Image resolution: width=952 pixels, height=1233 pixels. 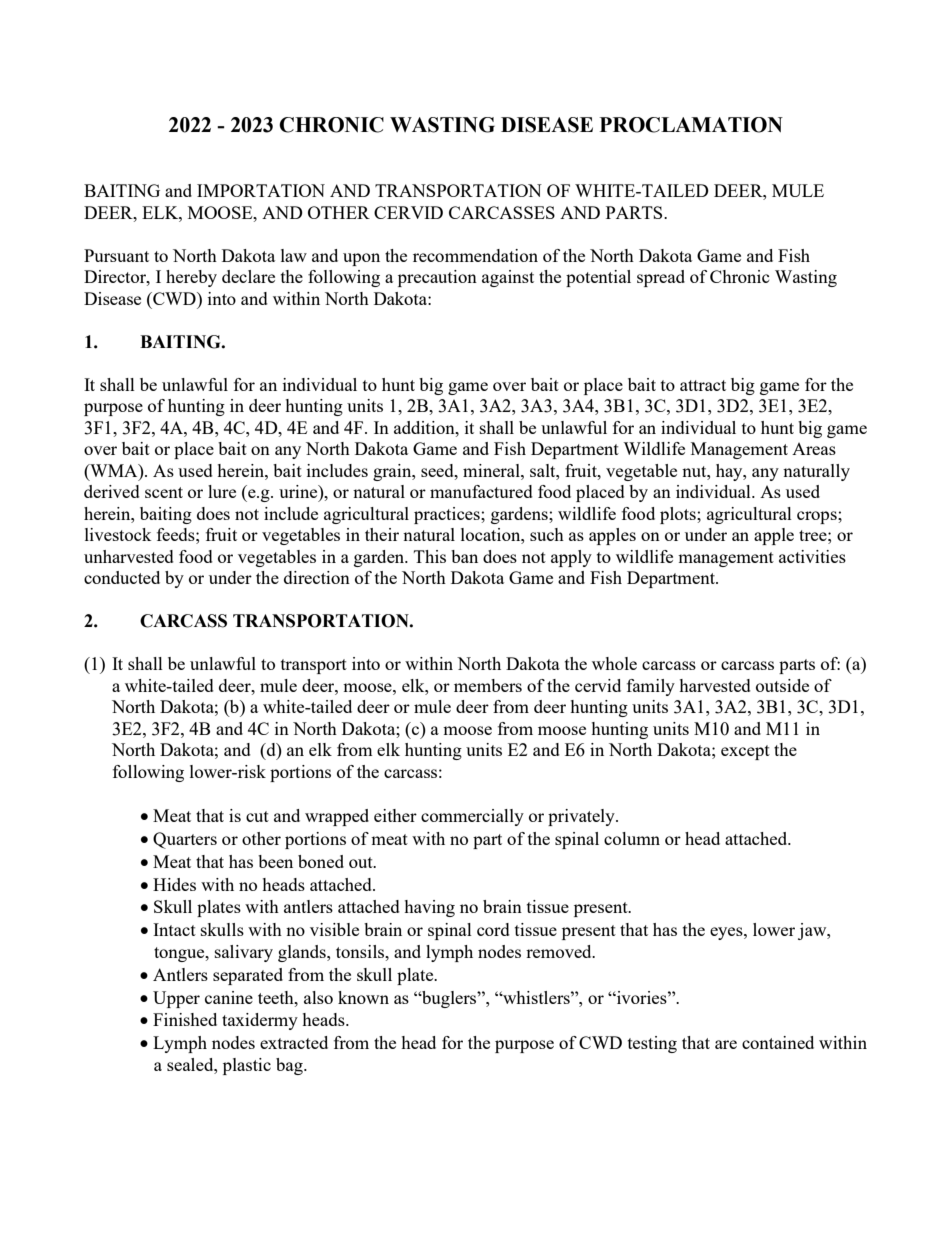 What do you see at coordinates (363, 997) in the screenshot?
I see `known` at bounding box center [363, 997].
